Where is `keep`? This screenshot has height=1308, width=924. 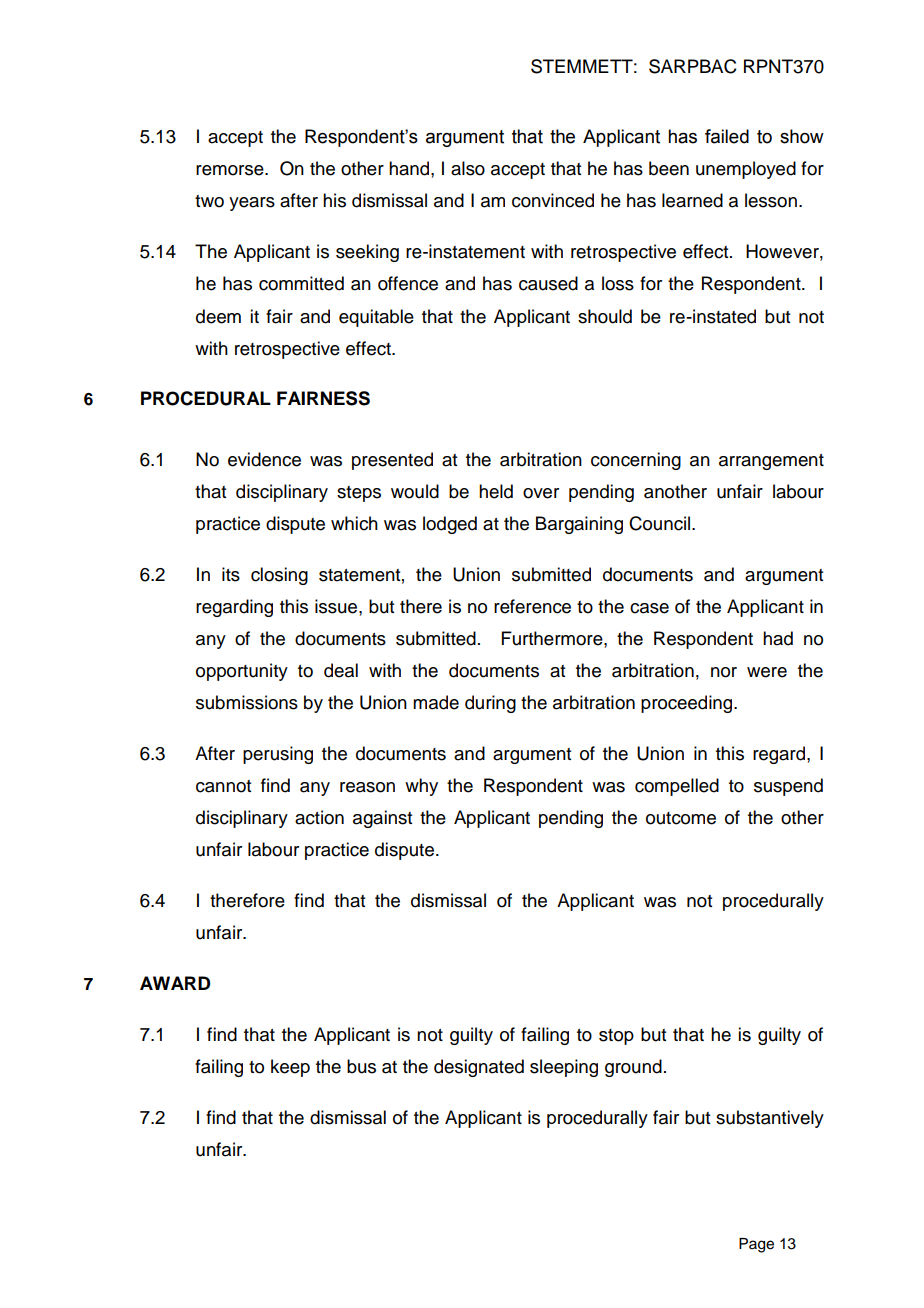 keep is located at coordinates (290, 1068).
